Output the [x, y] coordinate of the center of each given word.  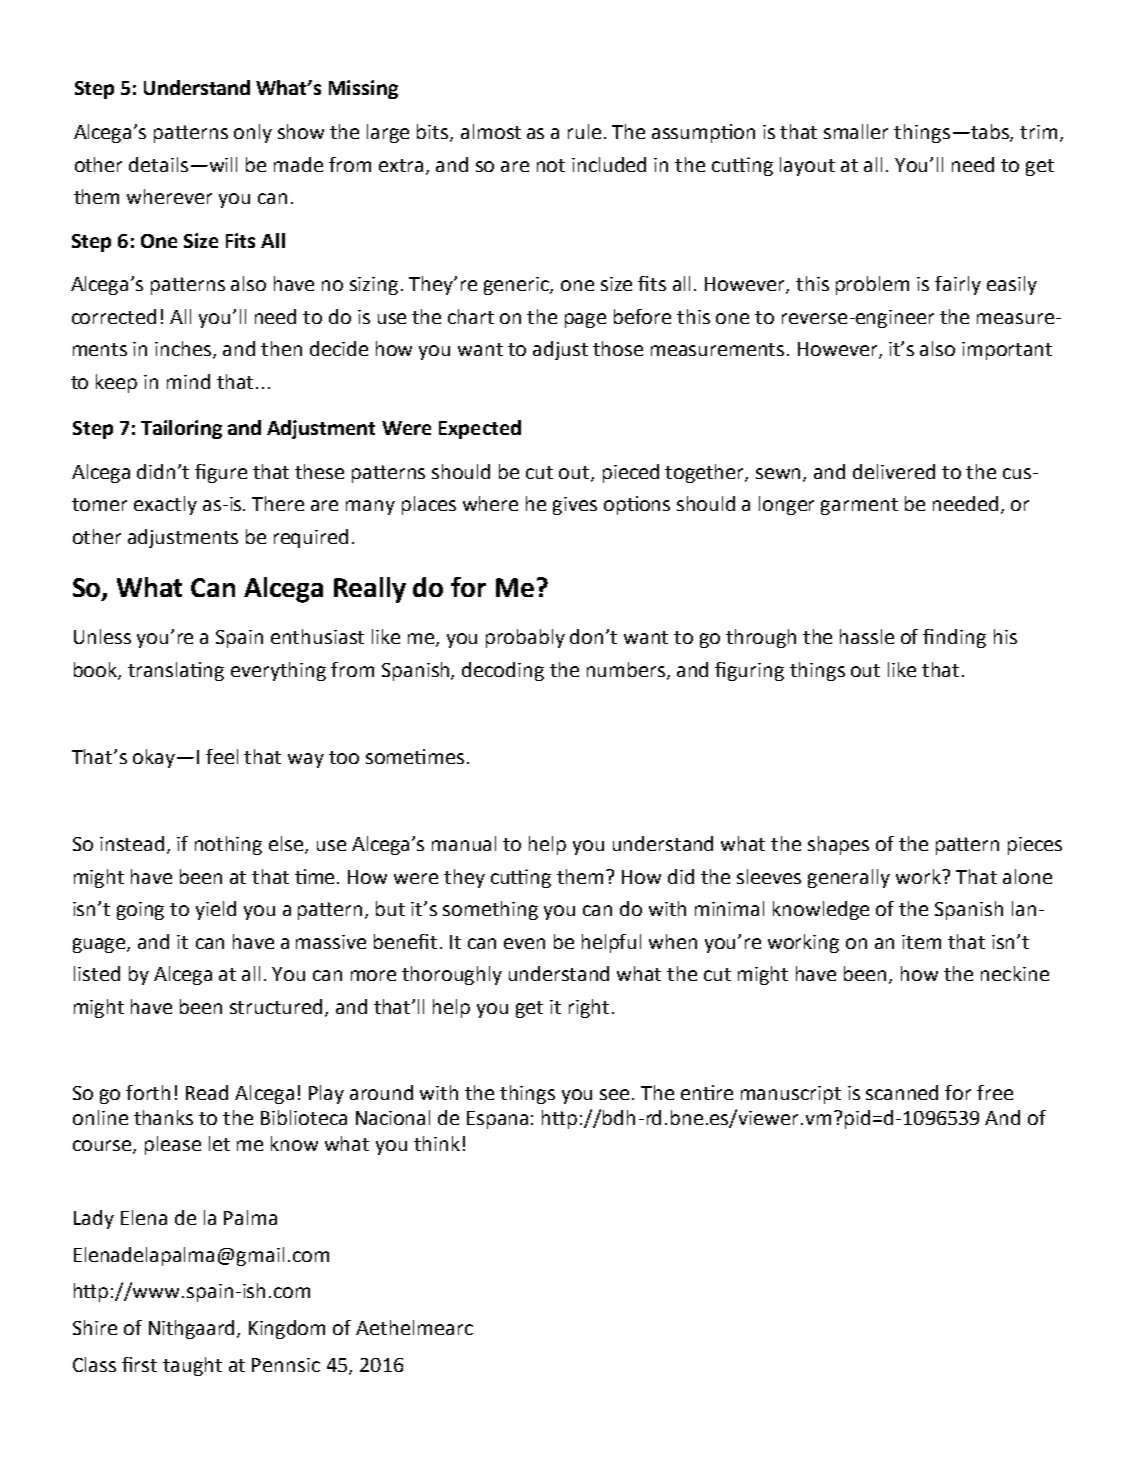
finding [954, 638]
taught [192, 1366]
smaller [856, 131]
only [253, 133]
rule [584, 131]
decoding [503, 671]
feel [222, 756]
